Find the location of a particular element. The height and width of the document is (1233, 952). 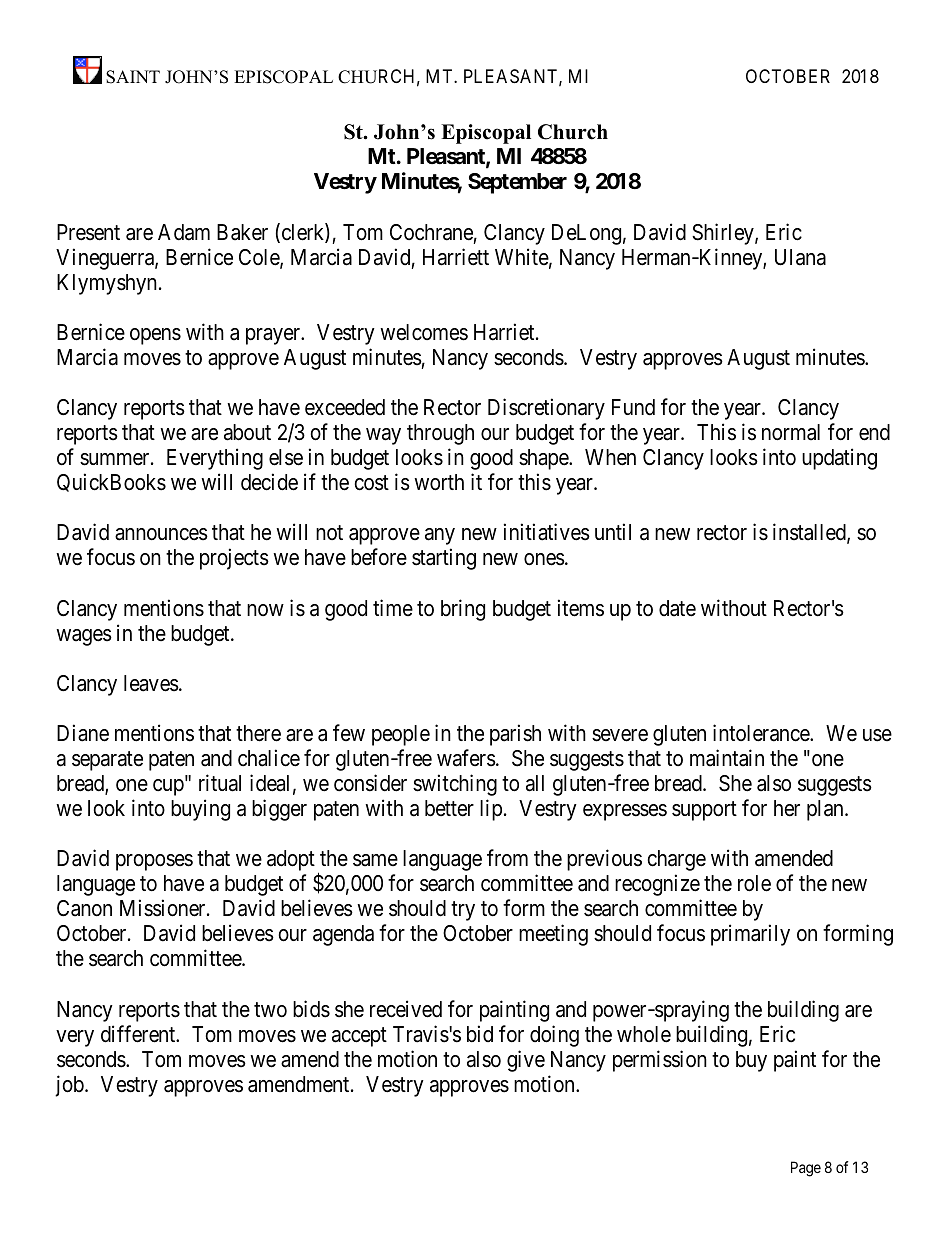

about is located at coordinates (247, 432).
